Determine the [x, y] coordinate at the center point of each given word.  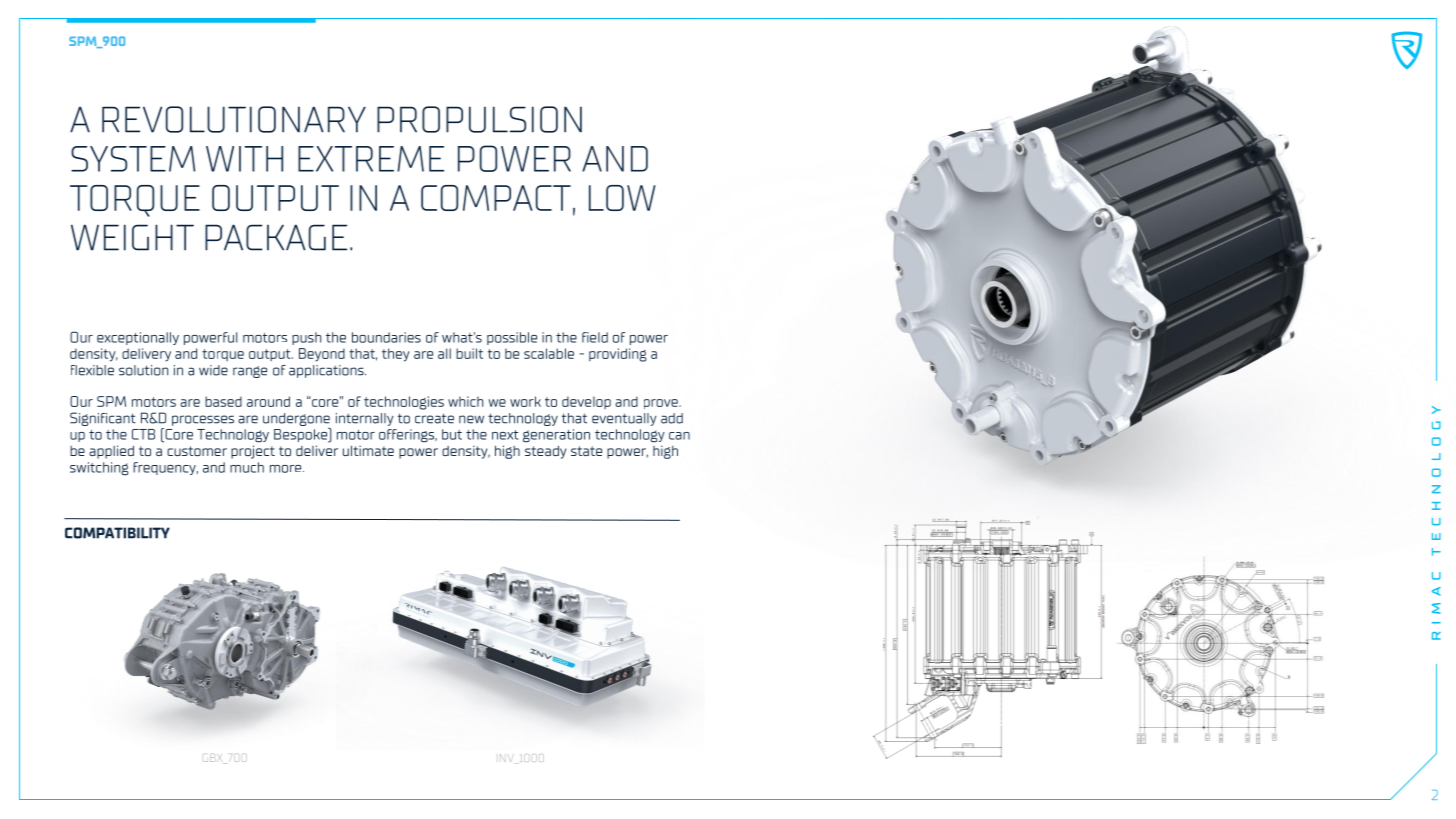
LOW [622, 198]
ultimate [368, 450]
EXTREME [371, 159]
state [586, 451]
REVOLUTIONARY [234, 119]
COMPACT [496, 198]
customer [197, 451]
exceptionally [138, 338]
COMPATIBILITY [117, 533]
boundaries [386, 337]
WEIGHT [132, 237]
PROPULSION [479, 119]
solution [143, 370]
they [396, 355]
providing [618, 355]
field [595, 337]
